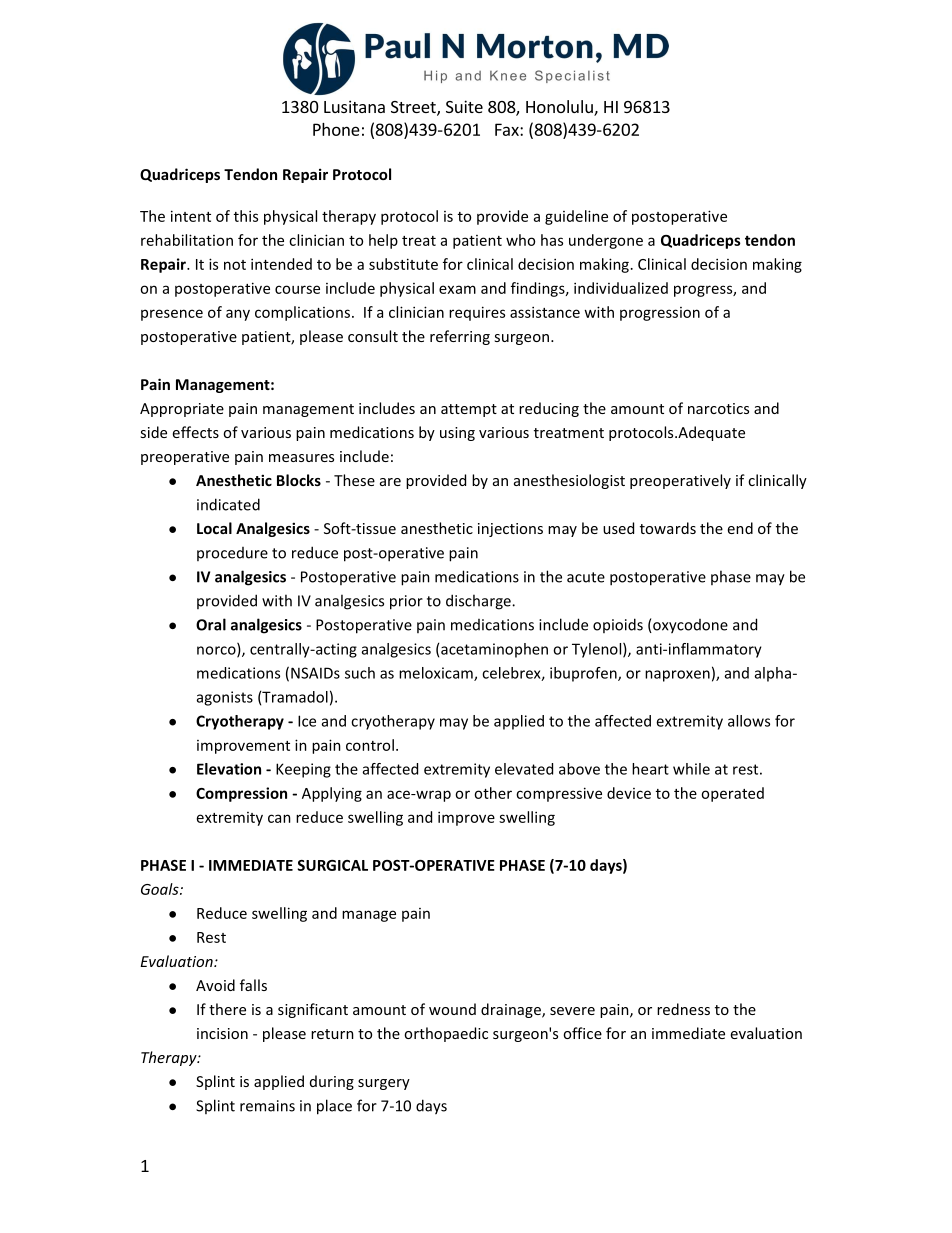 This image has width=952, height=1233. I want to click on Oral, so click(211, 624).
